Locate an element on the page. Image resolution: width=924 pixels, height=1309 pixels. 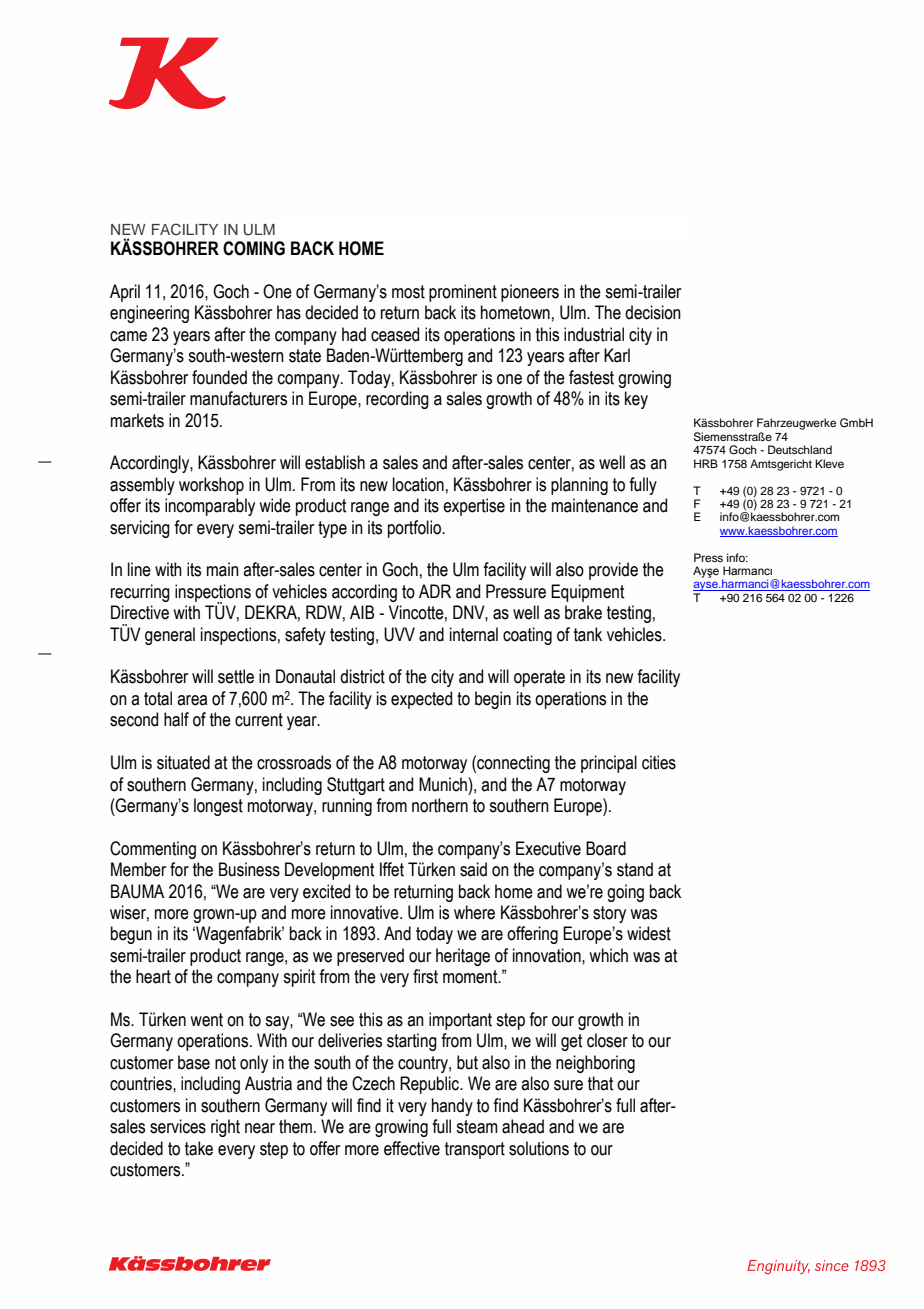
area is located at coordinates (192, 700).
